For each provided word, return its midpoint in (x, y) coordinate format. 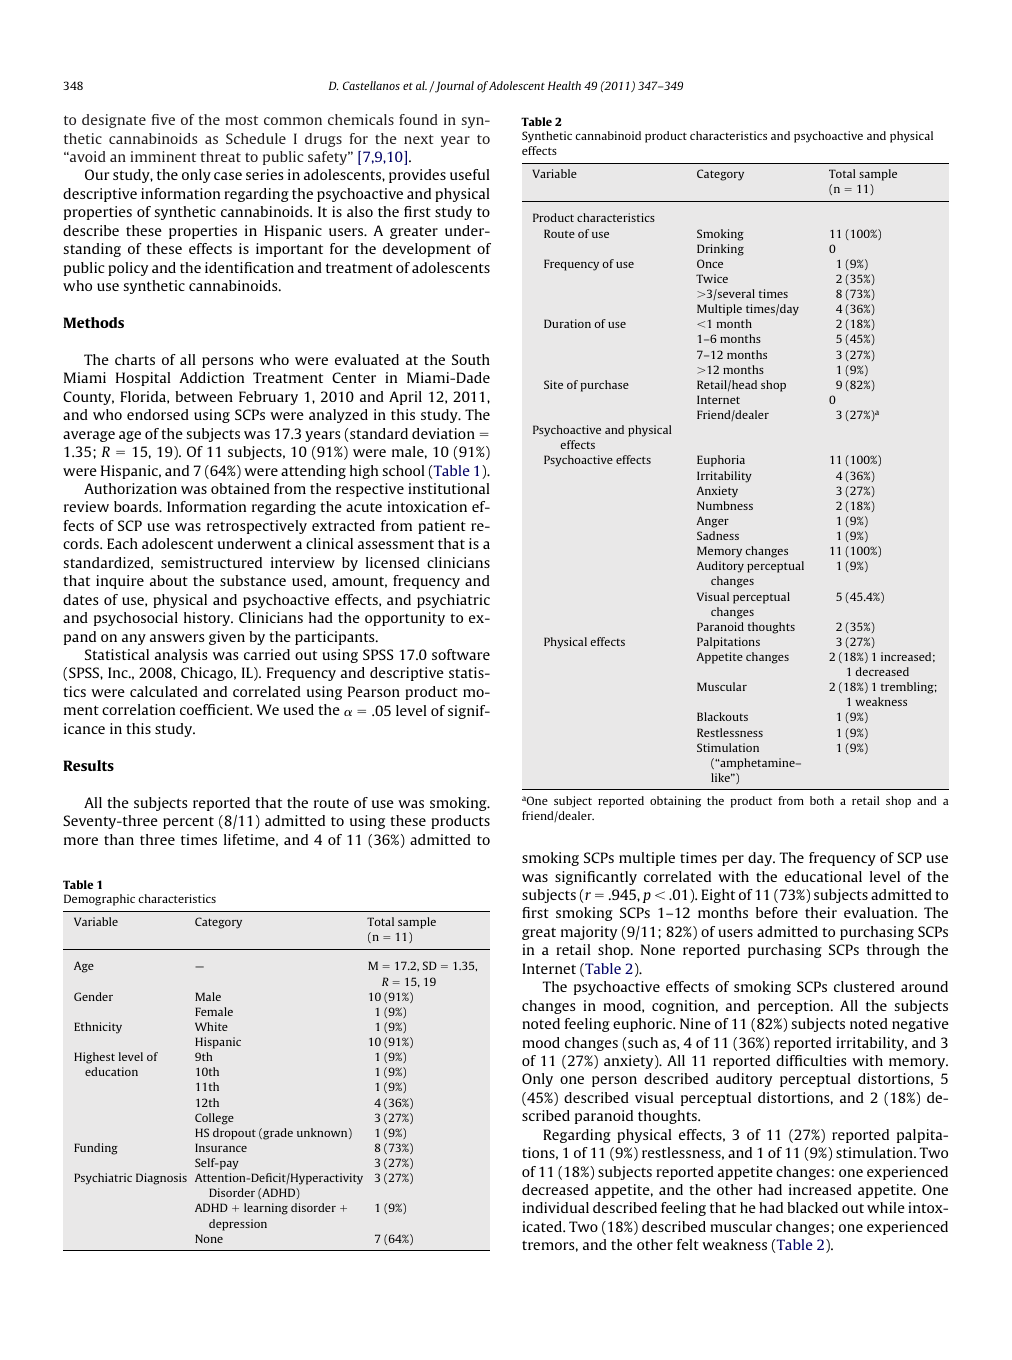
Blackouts (722, 716)
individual (555, 1207)
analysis (181, 656)
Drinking (720, 250)
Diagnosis (161, 1179)
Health (564, 85)
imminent (163, 156)
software (461, 654)
